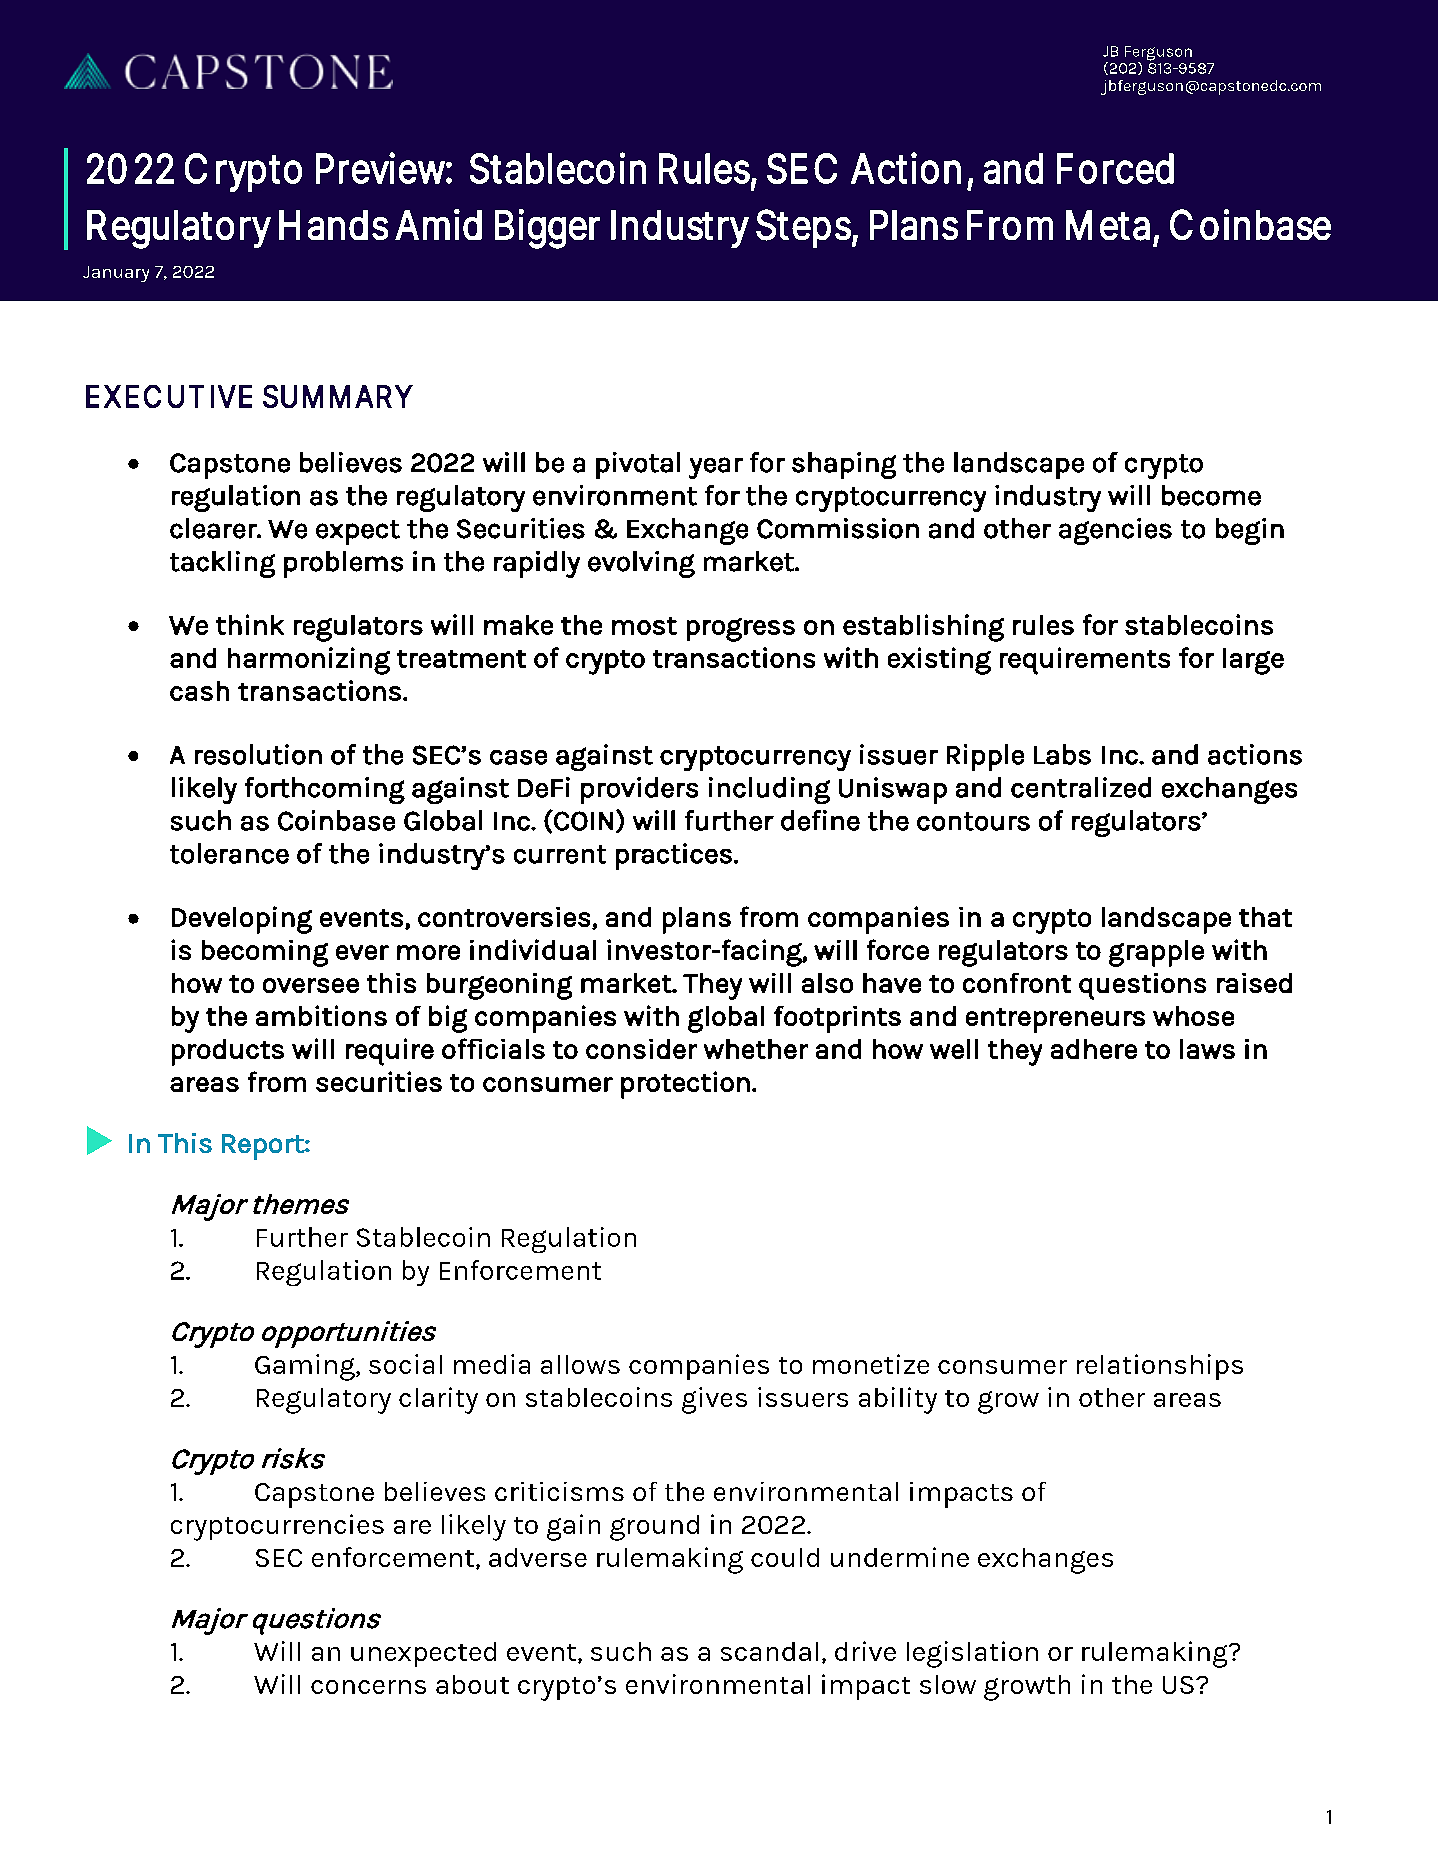 Image resolution: width=1438 pixels, height=1861 pixels. I want to click on tolerance, so click(229, 853).
